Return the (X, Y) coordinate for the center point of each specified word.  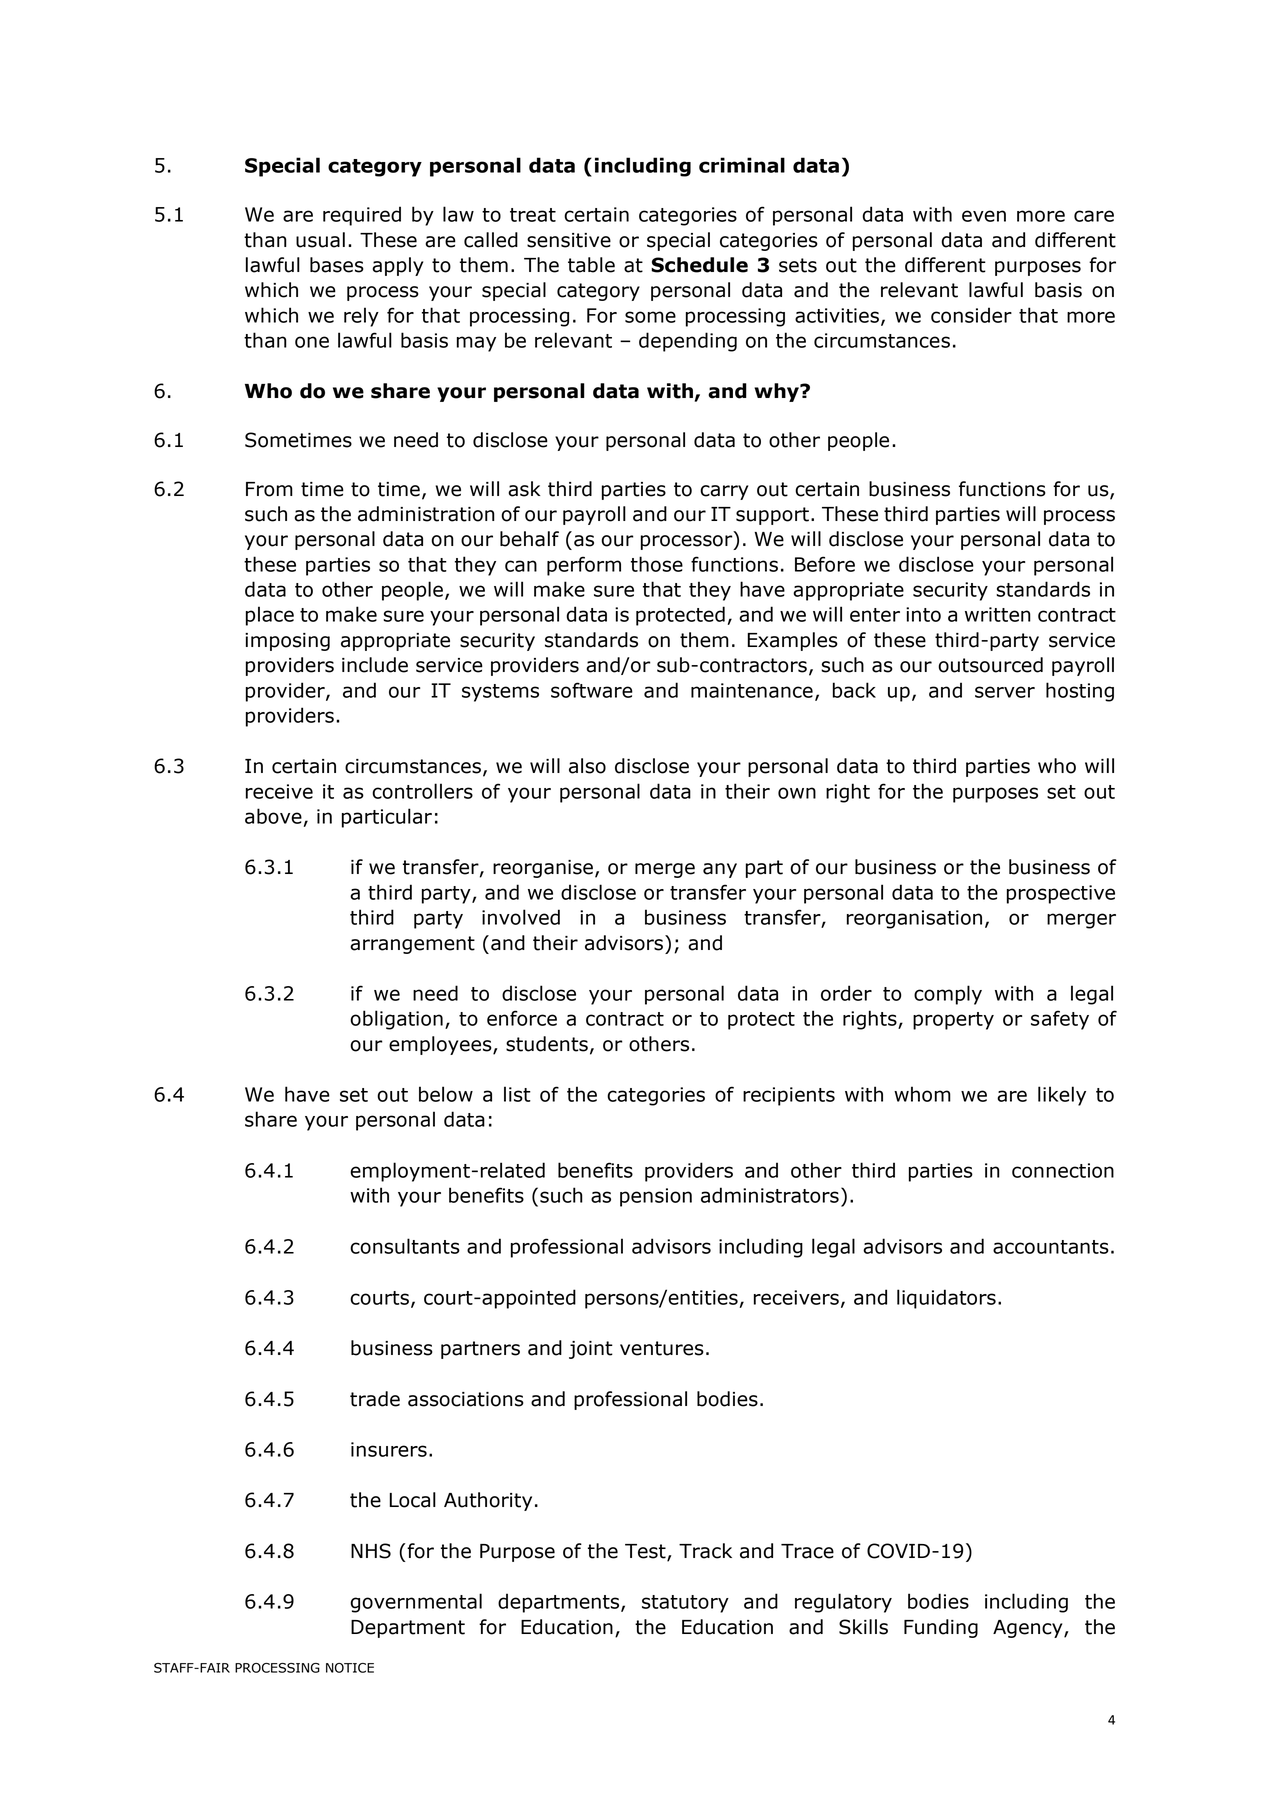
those (657, 564)
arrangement (412, 945)
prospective (1061, 894)
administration (426, 514)
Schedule (699, 265)
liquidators (946, 1299)
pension (656, 1197)
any (720, 870)
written (998, 614)
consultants (405, 1246)
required (362, 216)
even (984, 216)
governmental (416, 1603)
